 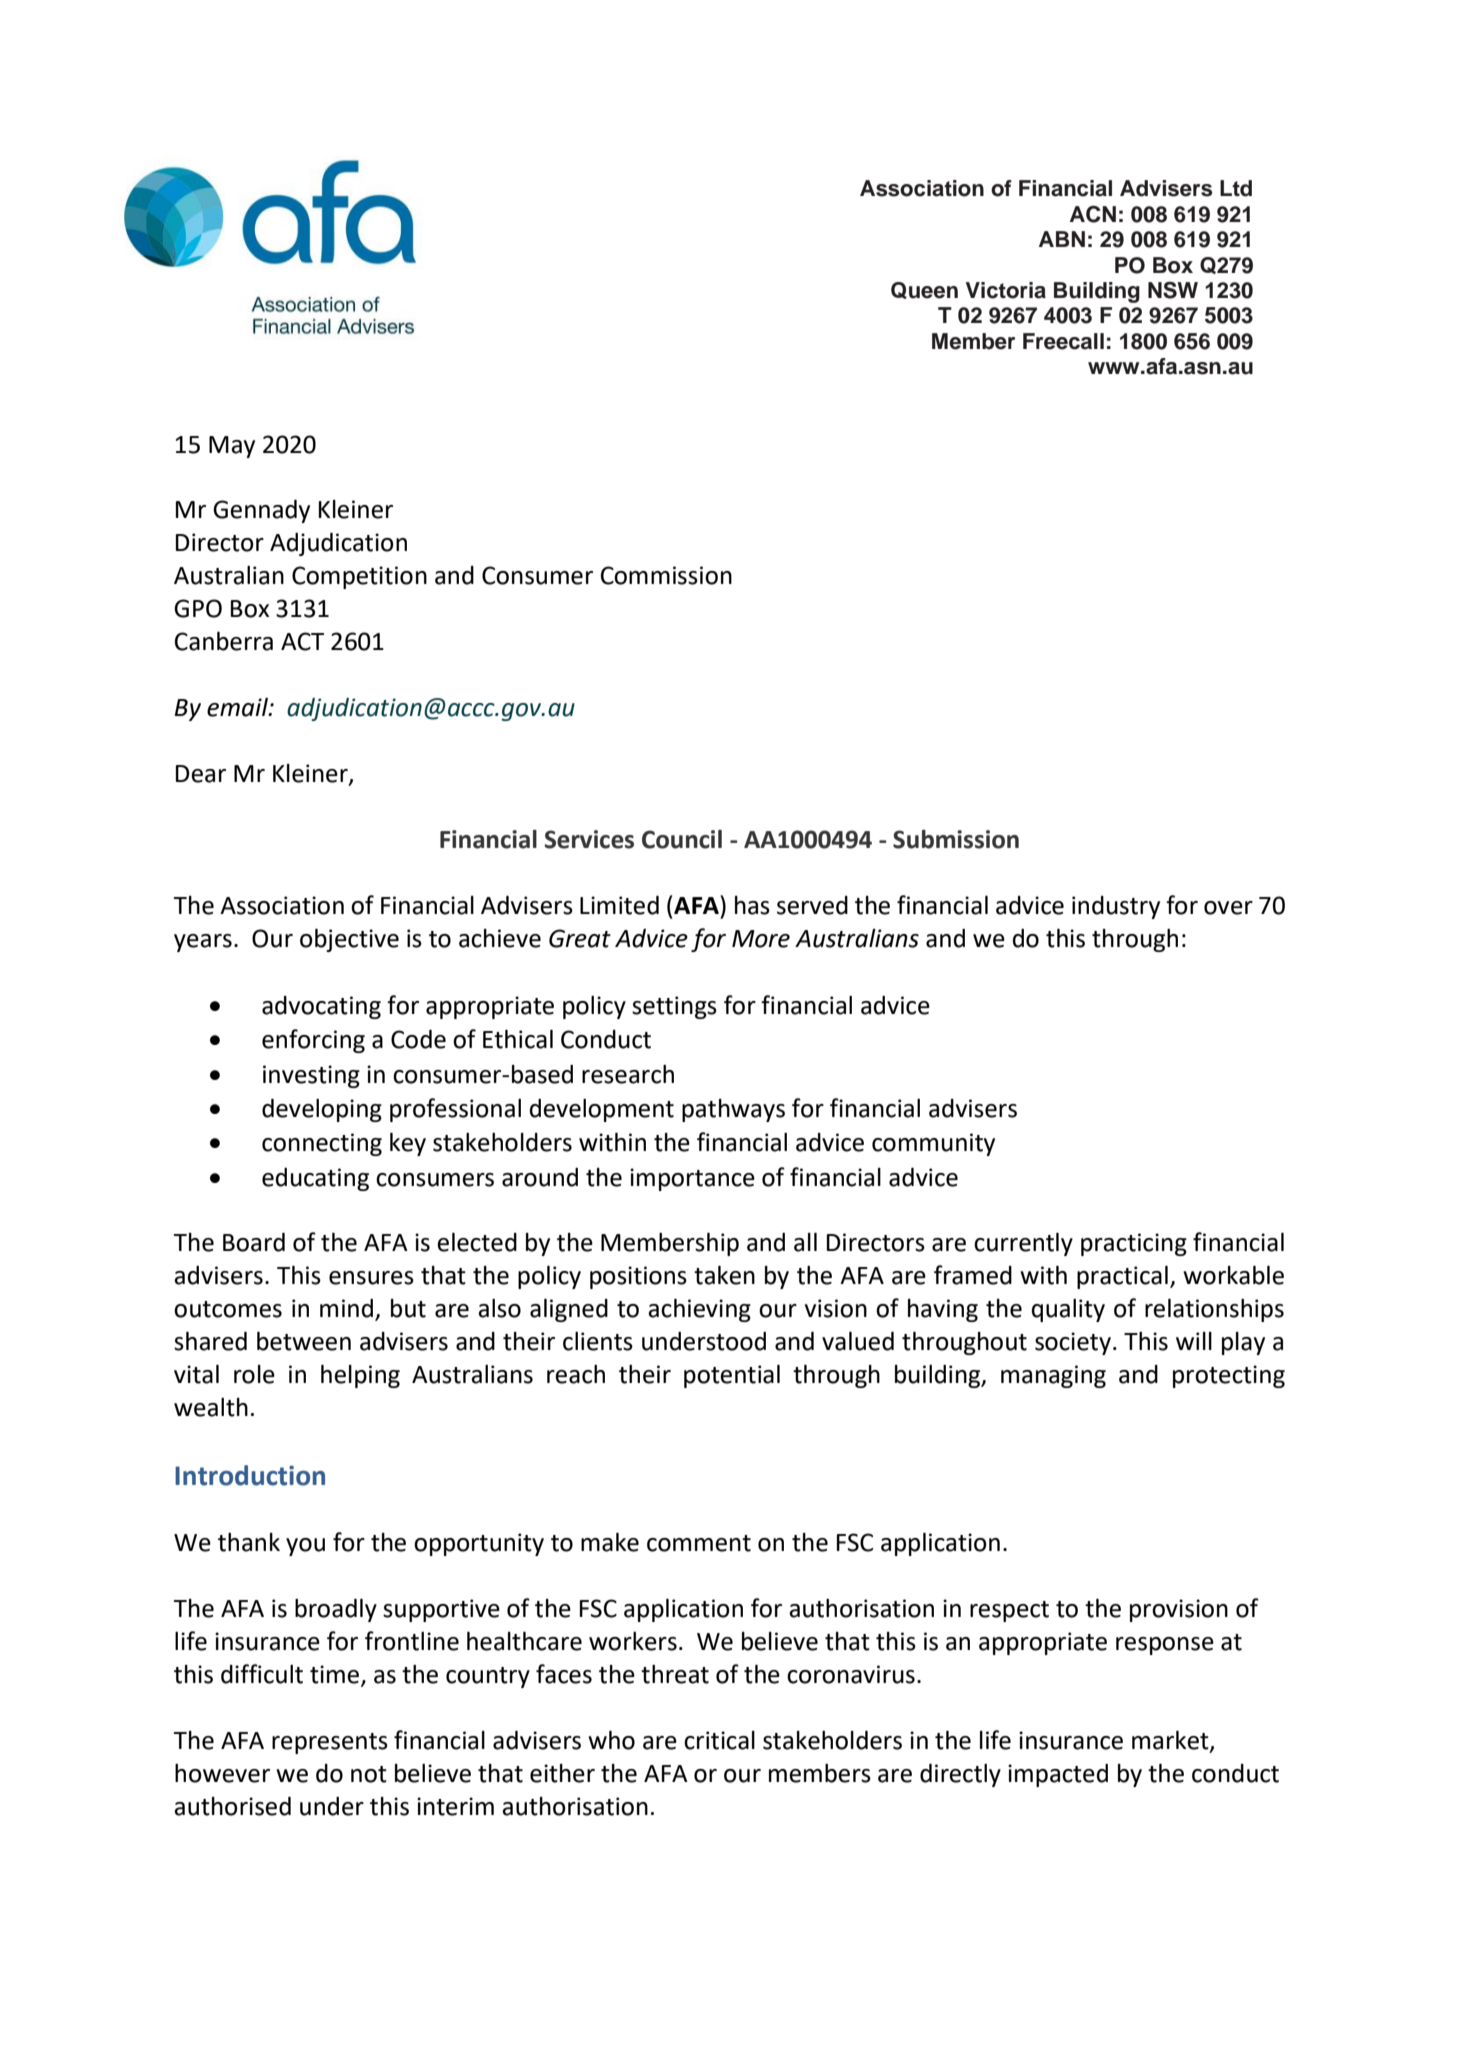 I want to click on critical, so click(x=719, y=1740).
